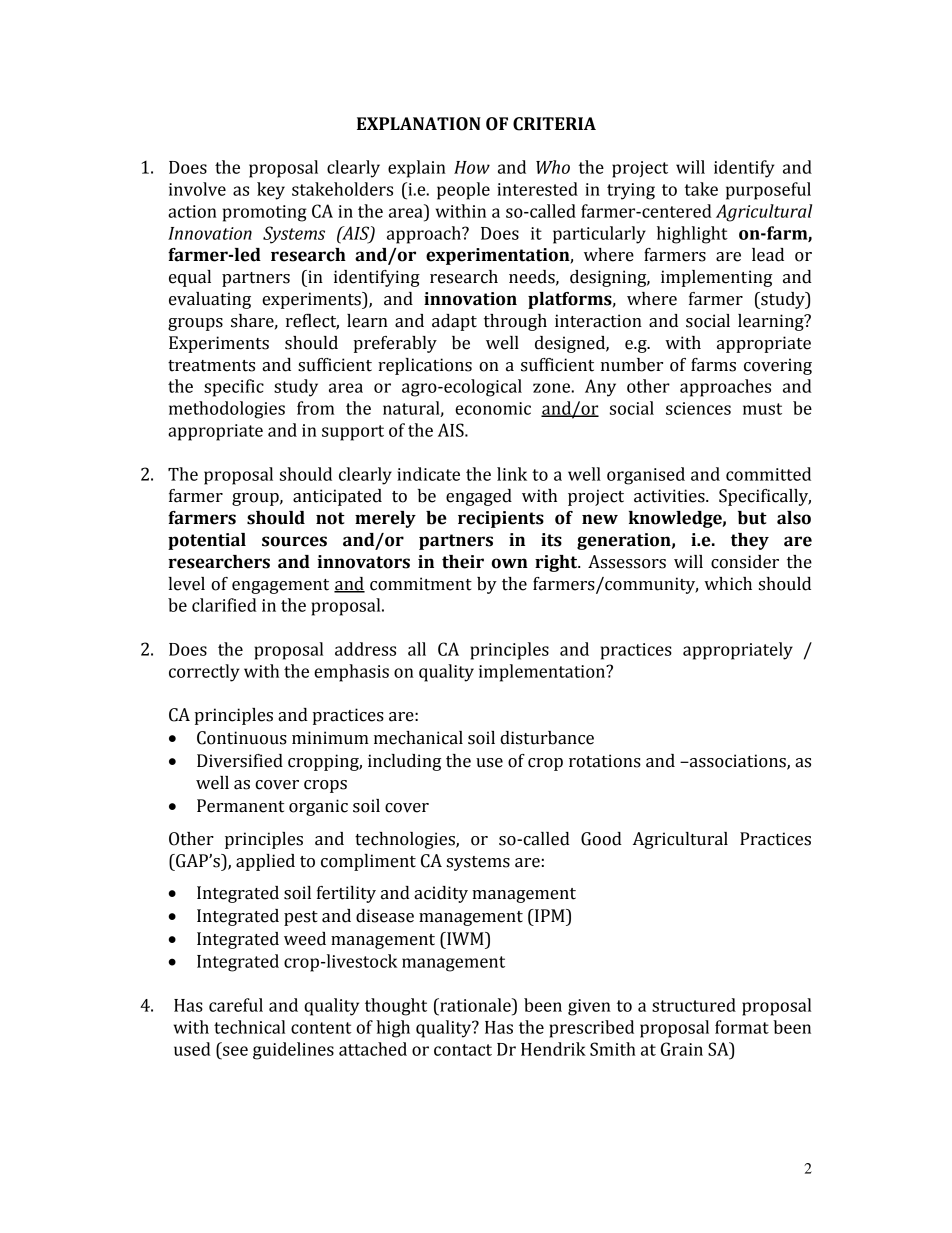  What do you see at coordinates (249, 1027) in the screenshot?
I see `technical` at bounding box center [249, 1027].
